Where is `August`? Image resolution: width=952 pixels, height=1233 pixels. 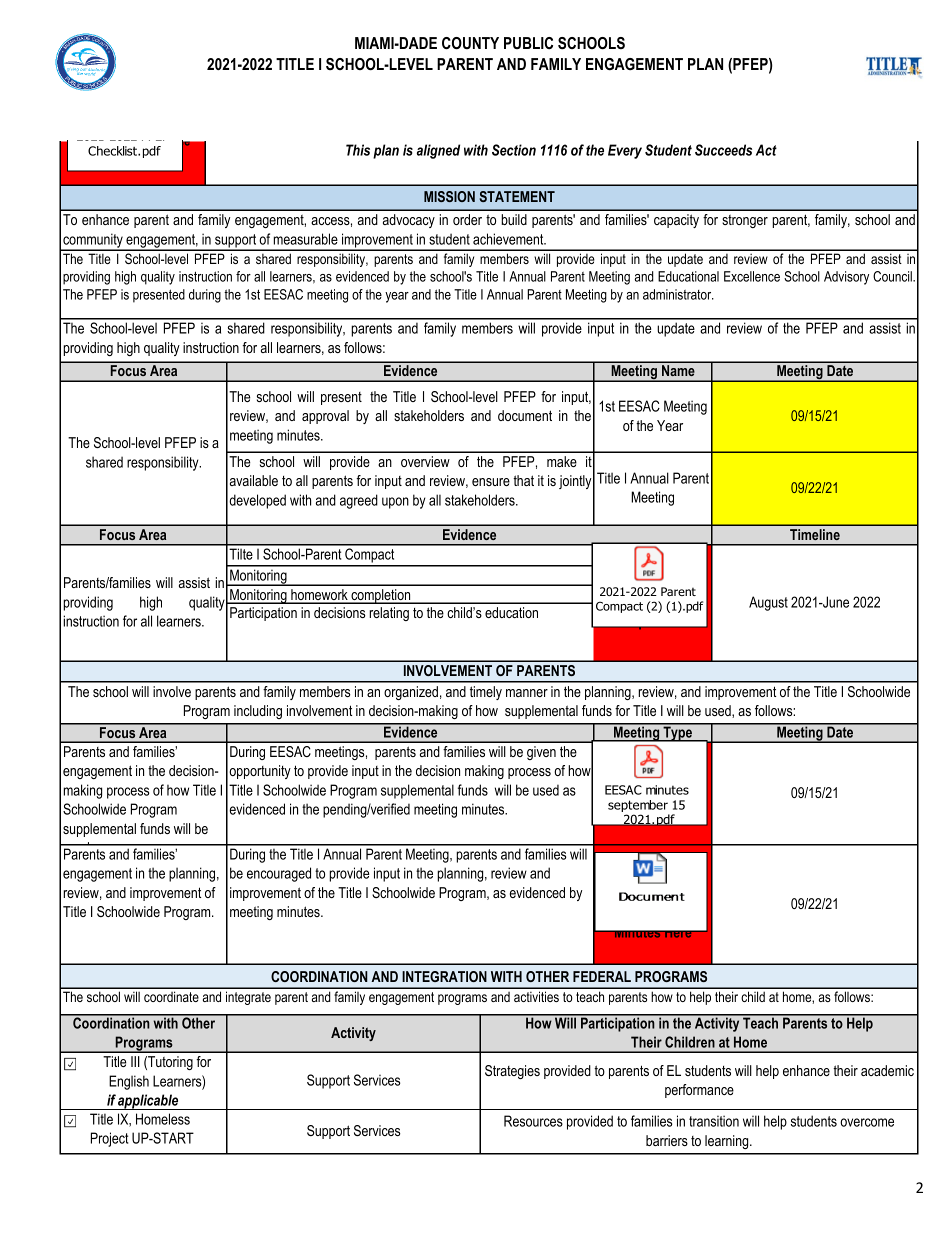 August is located at coordinates (768, 603).
